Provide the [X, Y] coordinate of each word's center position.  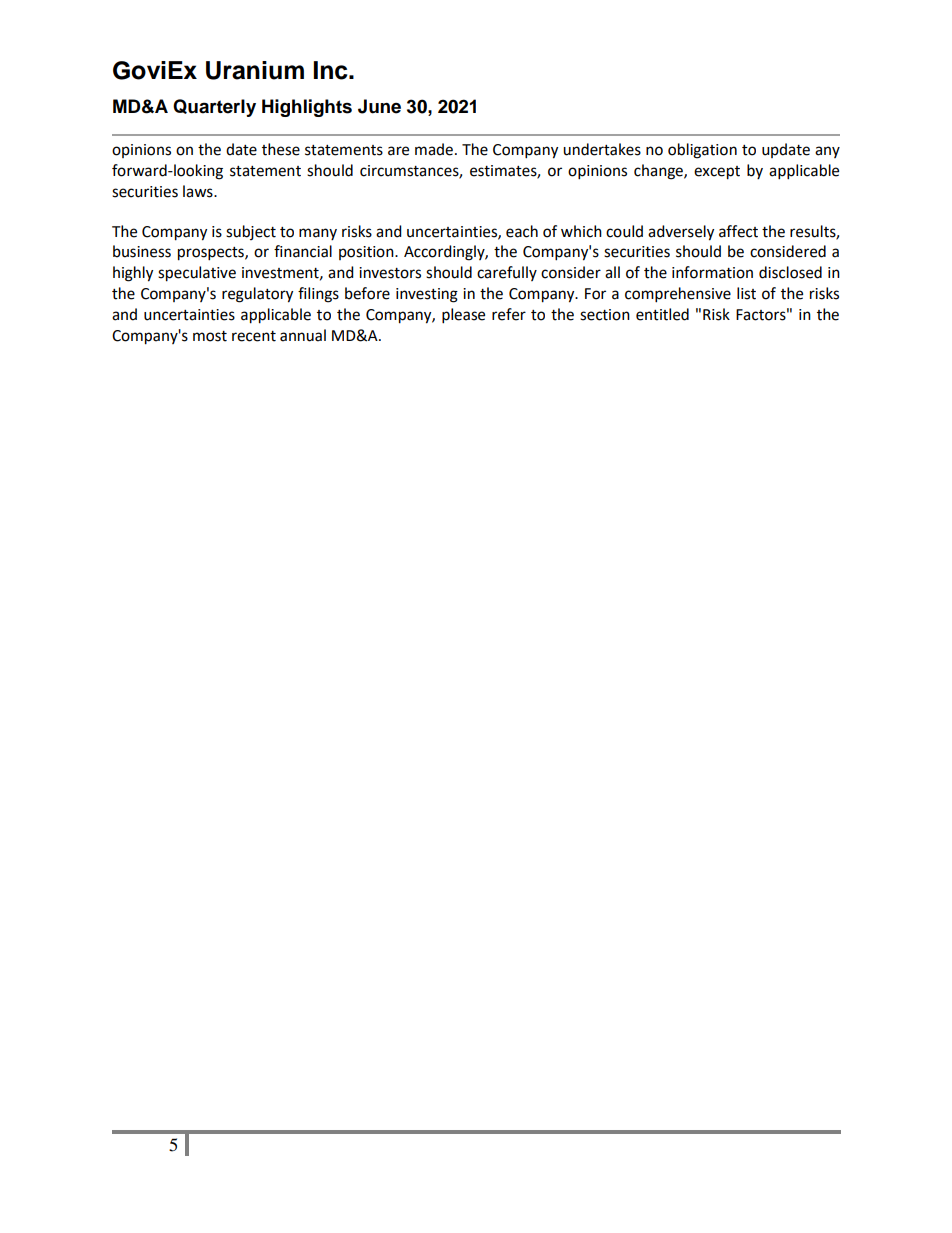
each [522, 231]
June [379, 106]
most [210, 336]
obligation [702, 151]
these [281, 149]
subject [251, 232]
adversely [681, 233]
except [717, 173]
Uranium [255, 70]
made [434, 149]
